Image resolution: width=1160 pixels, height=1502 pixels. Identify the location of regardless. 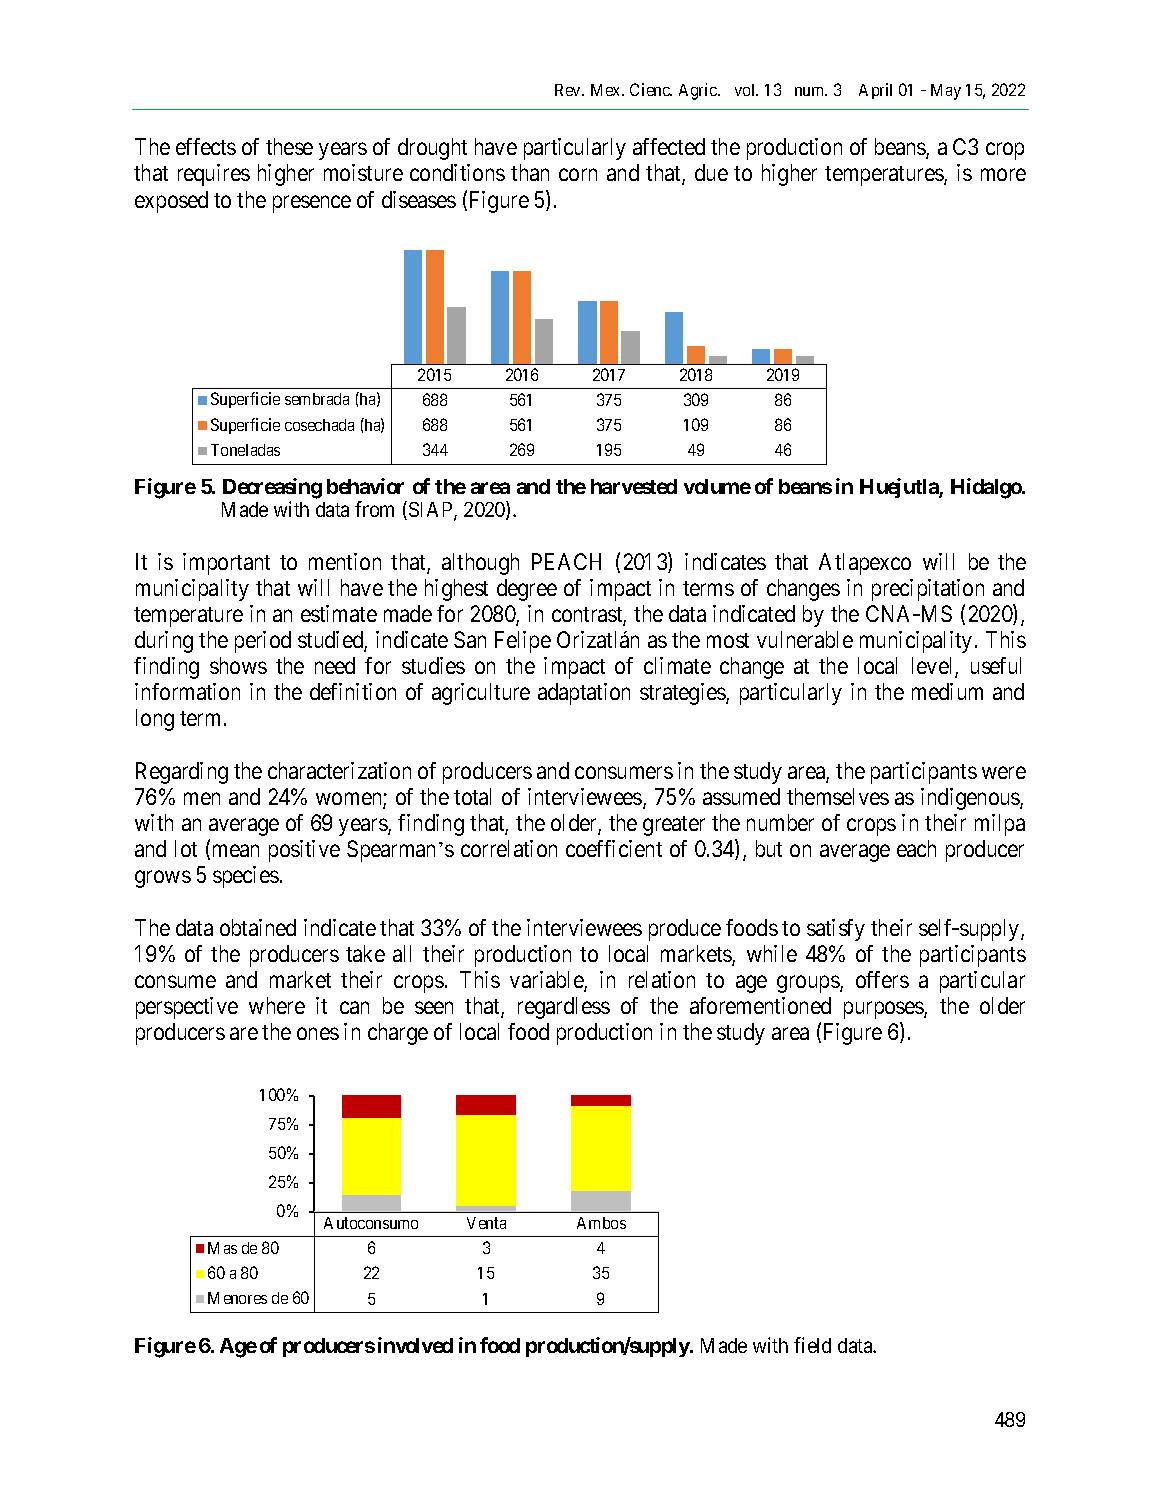
(564, 1008).
